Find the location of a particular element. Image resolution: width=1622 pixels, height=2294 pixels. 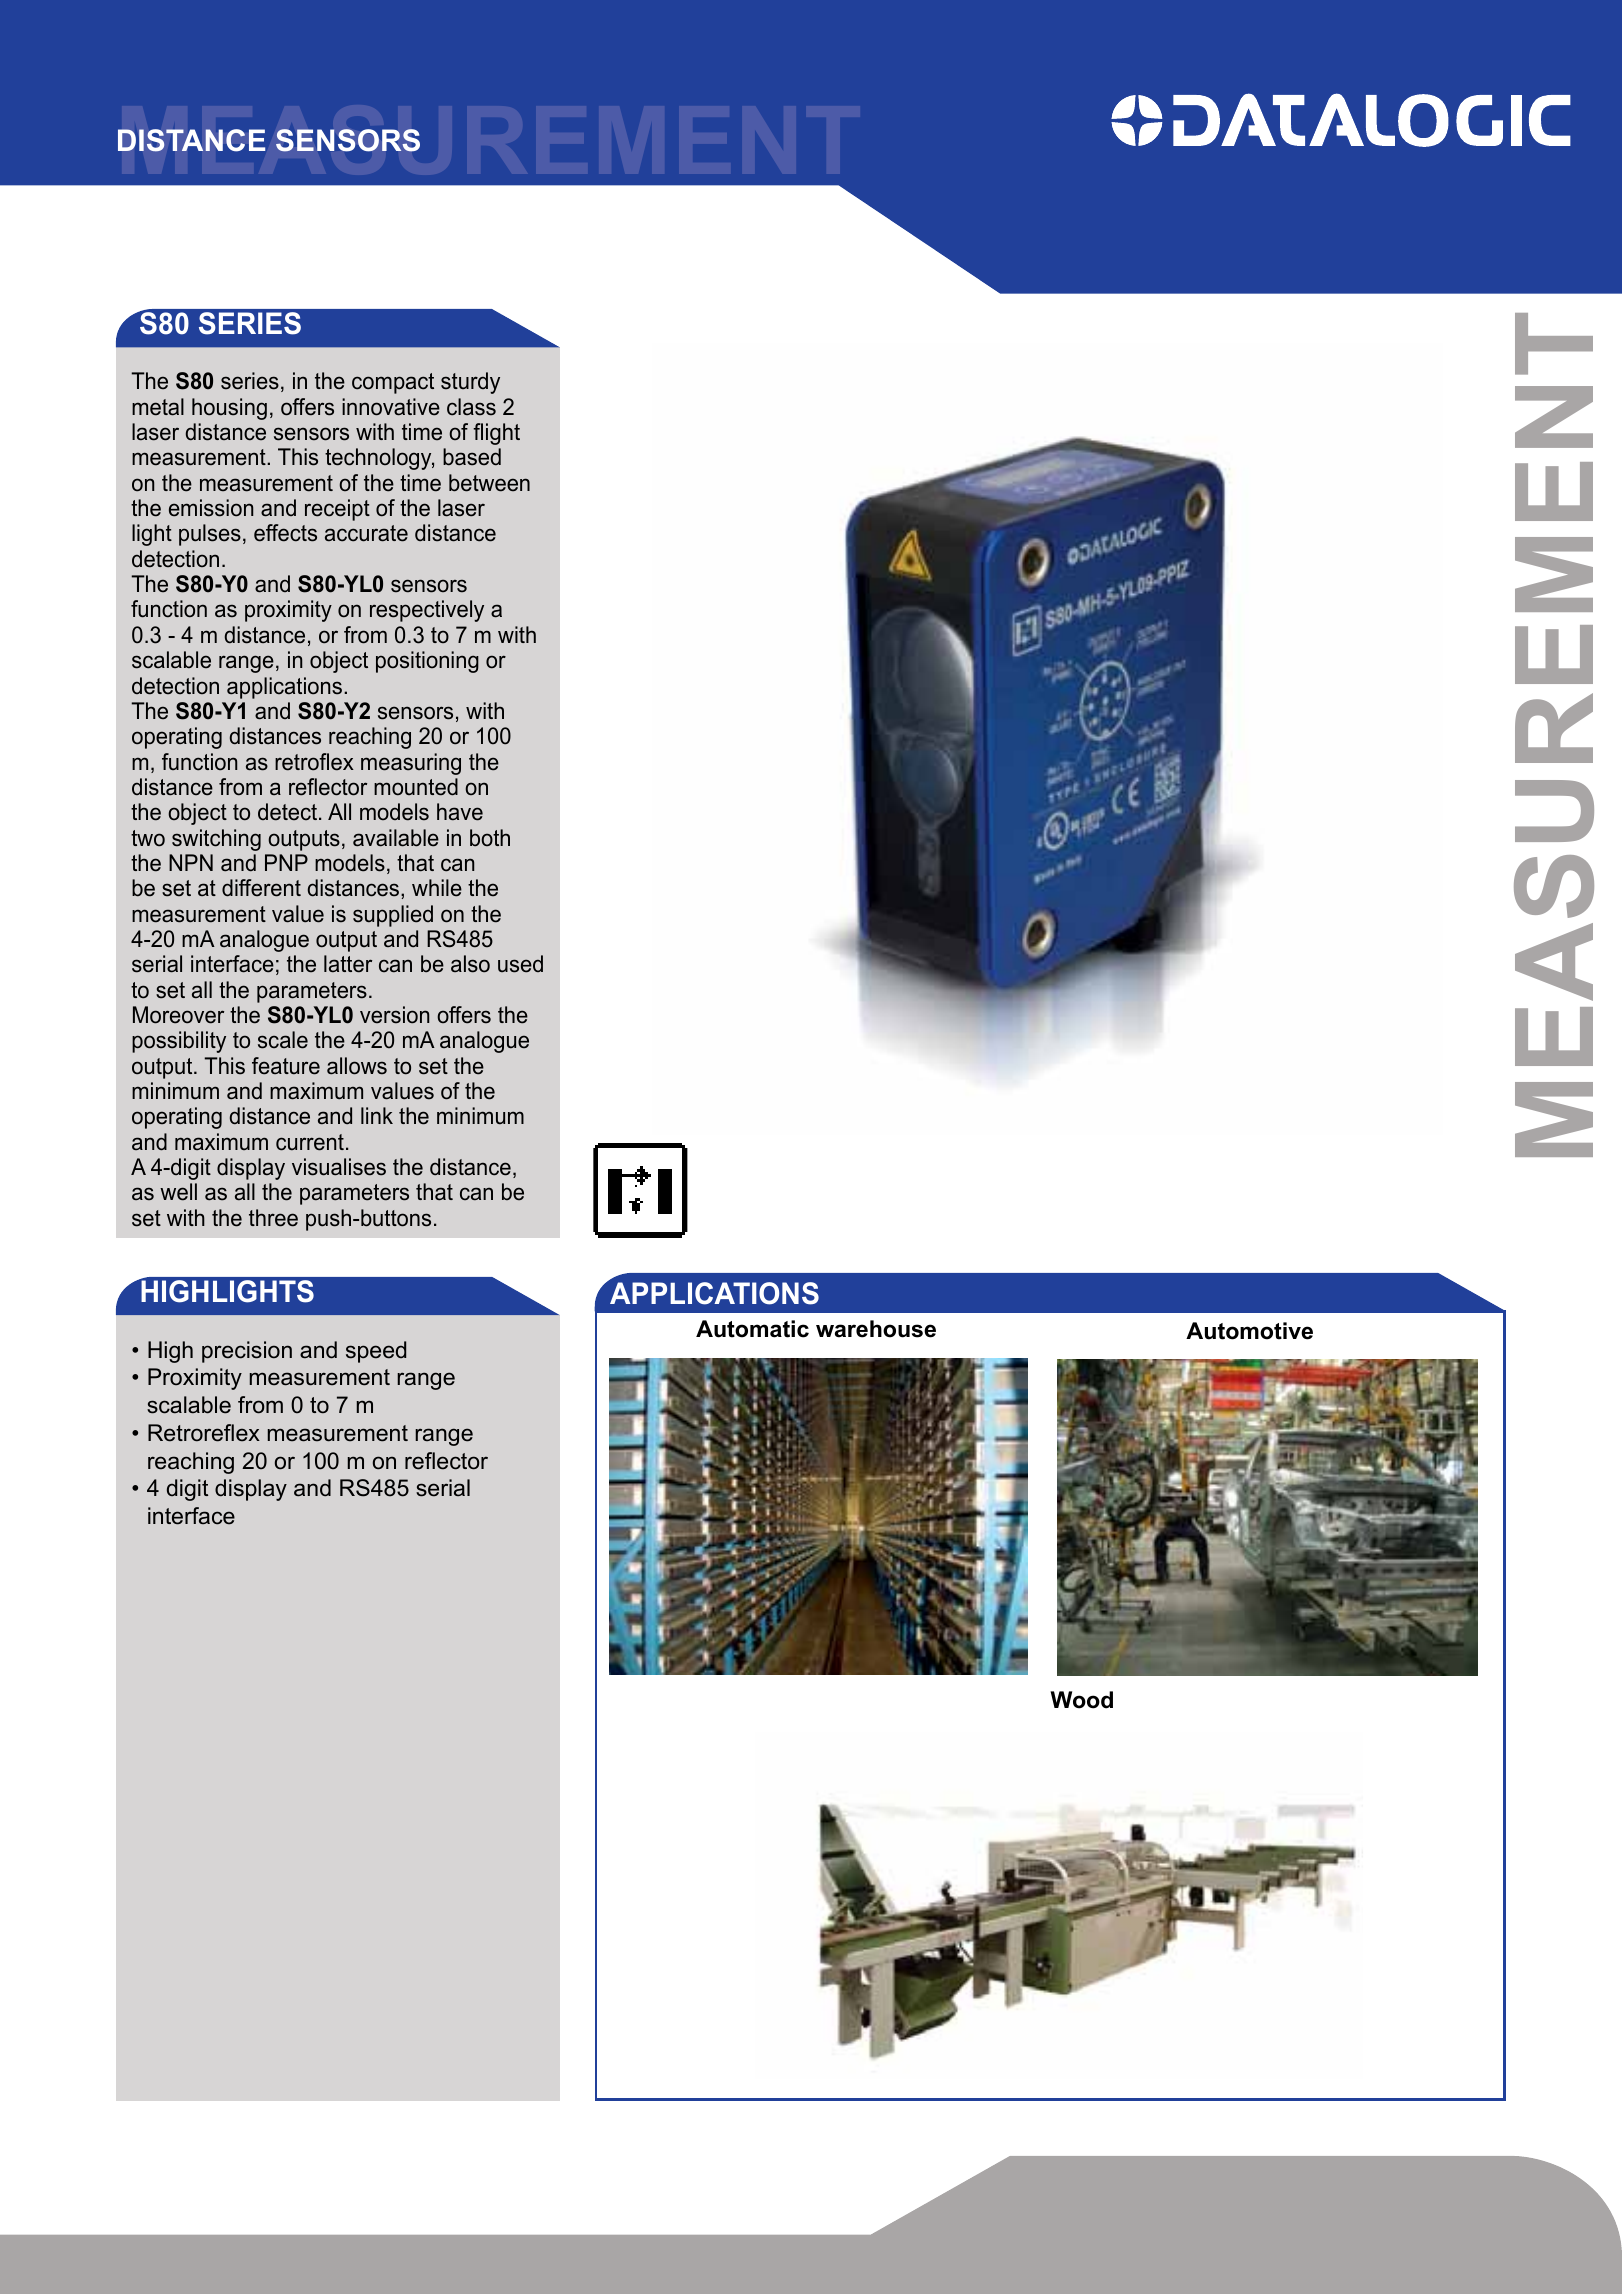

used is located at coordinates (520, 964).
